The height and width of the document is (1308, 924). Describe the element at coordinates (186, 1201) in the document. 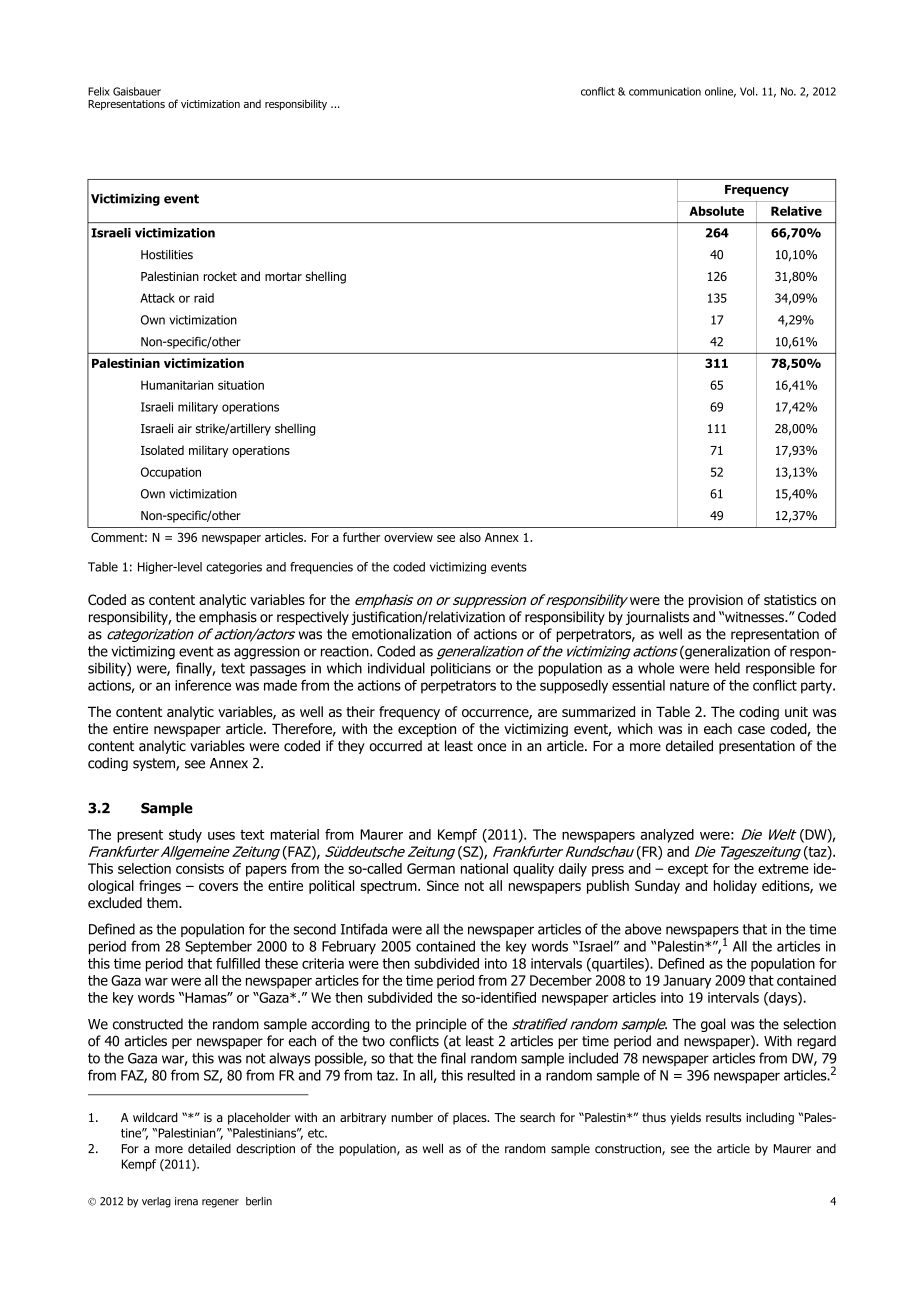

I see `irena` at that location.
